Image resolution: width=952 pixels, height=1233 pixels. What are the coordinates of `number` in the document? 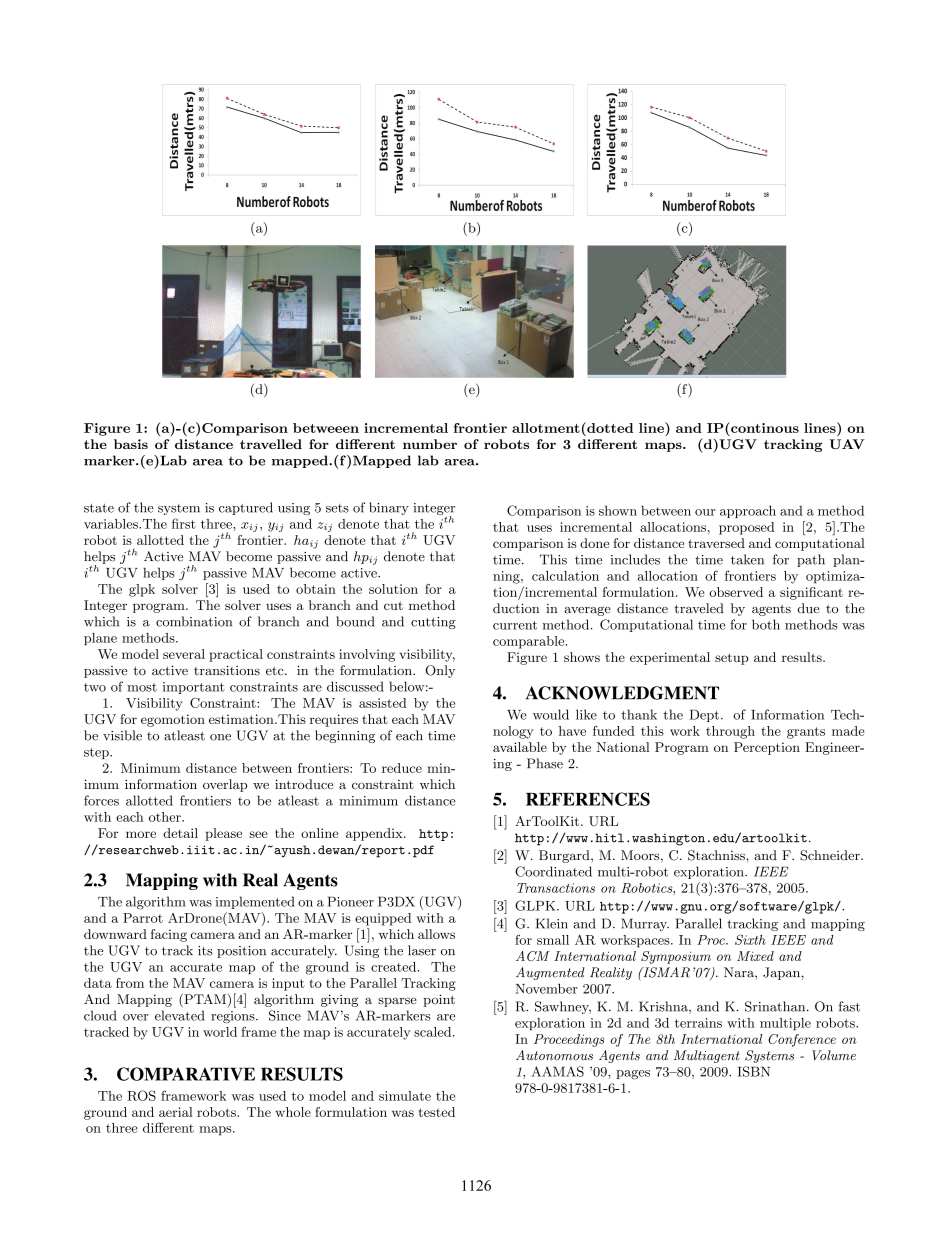 It's located at (430, 444).
